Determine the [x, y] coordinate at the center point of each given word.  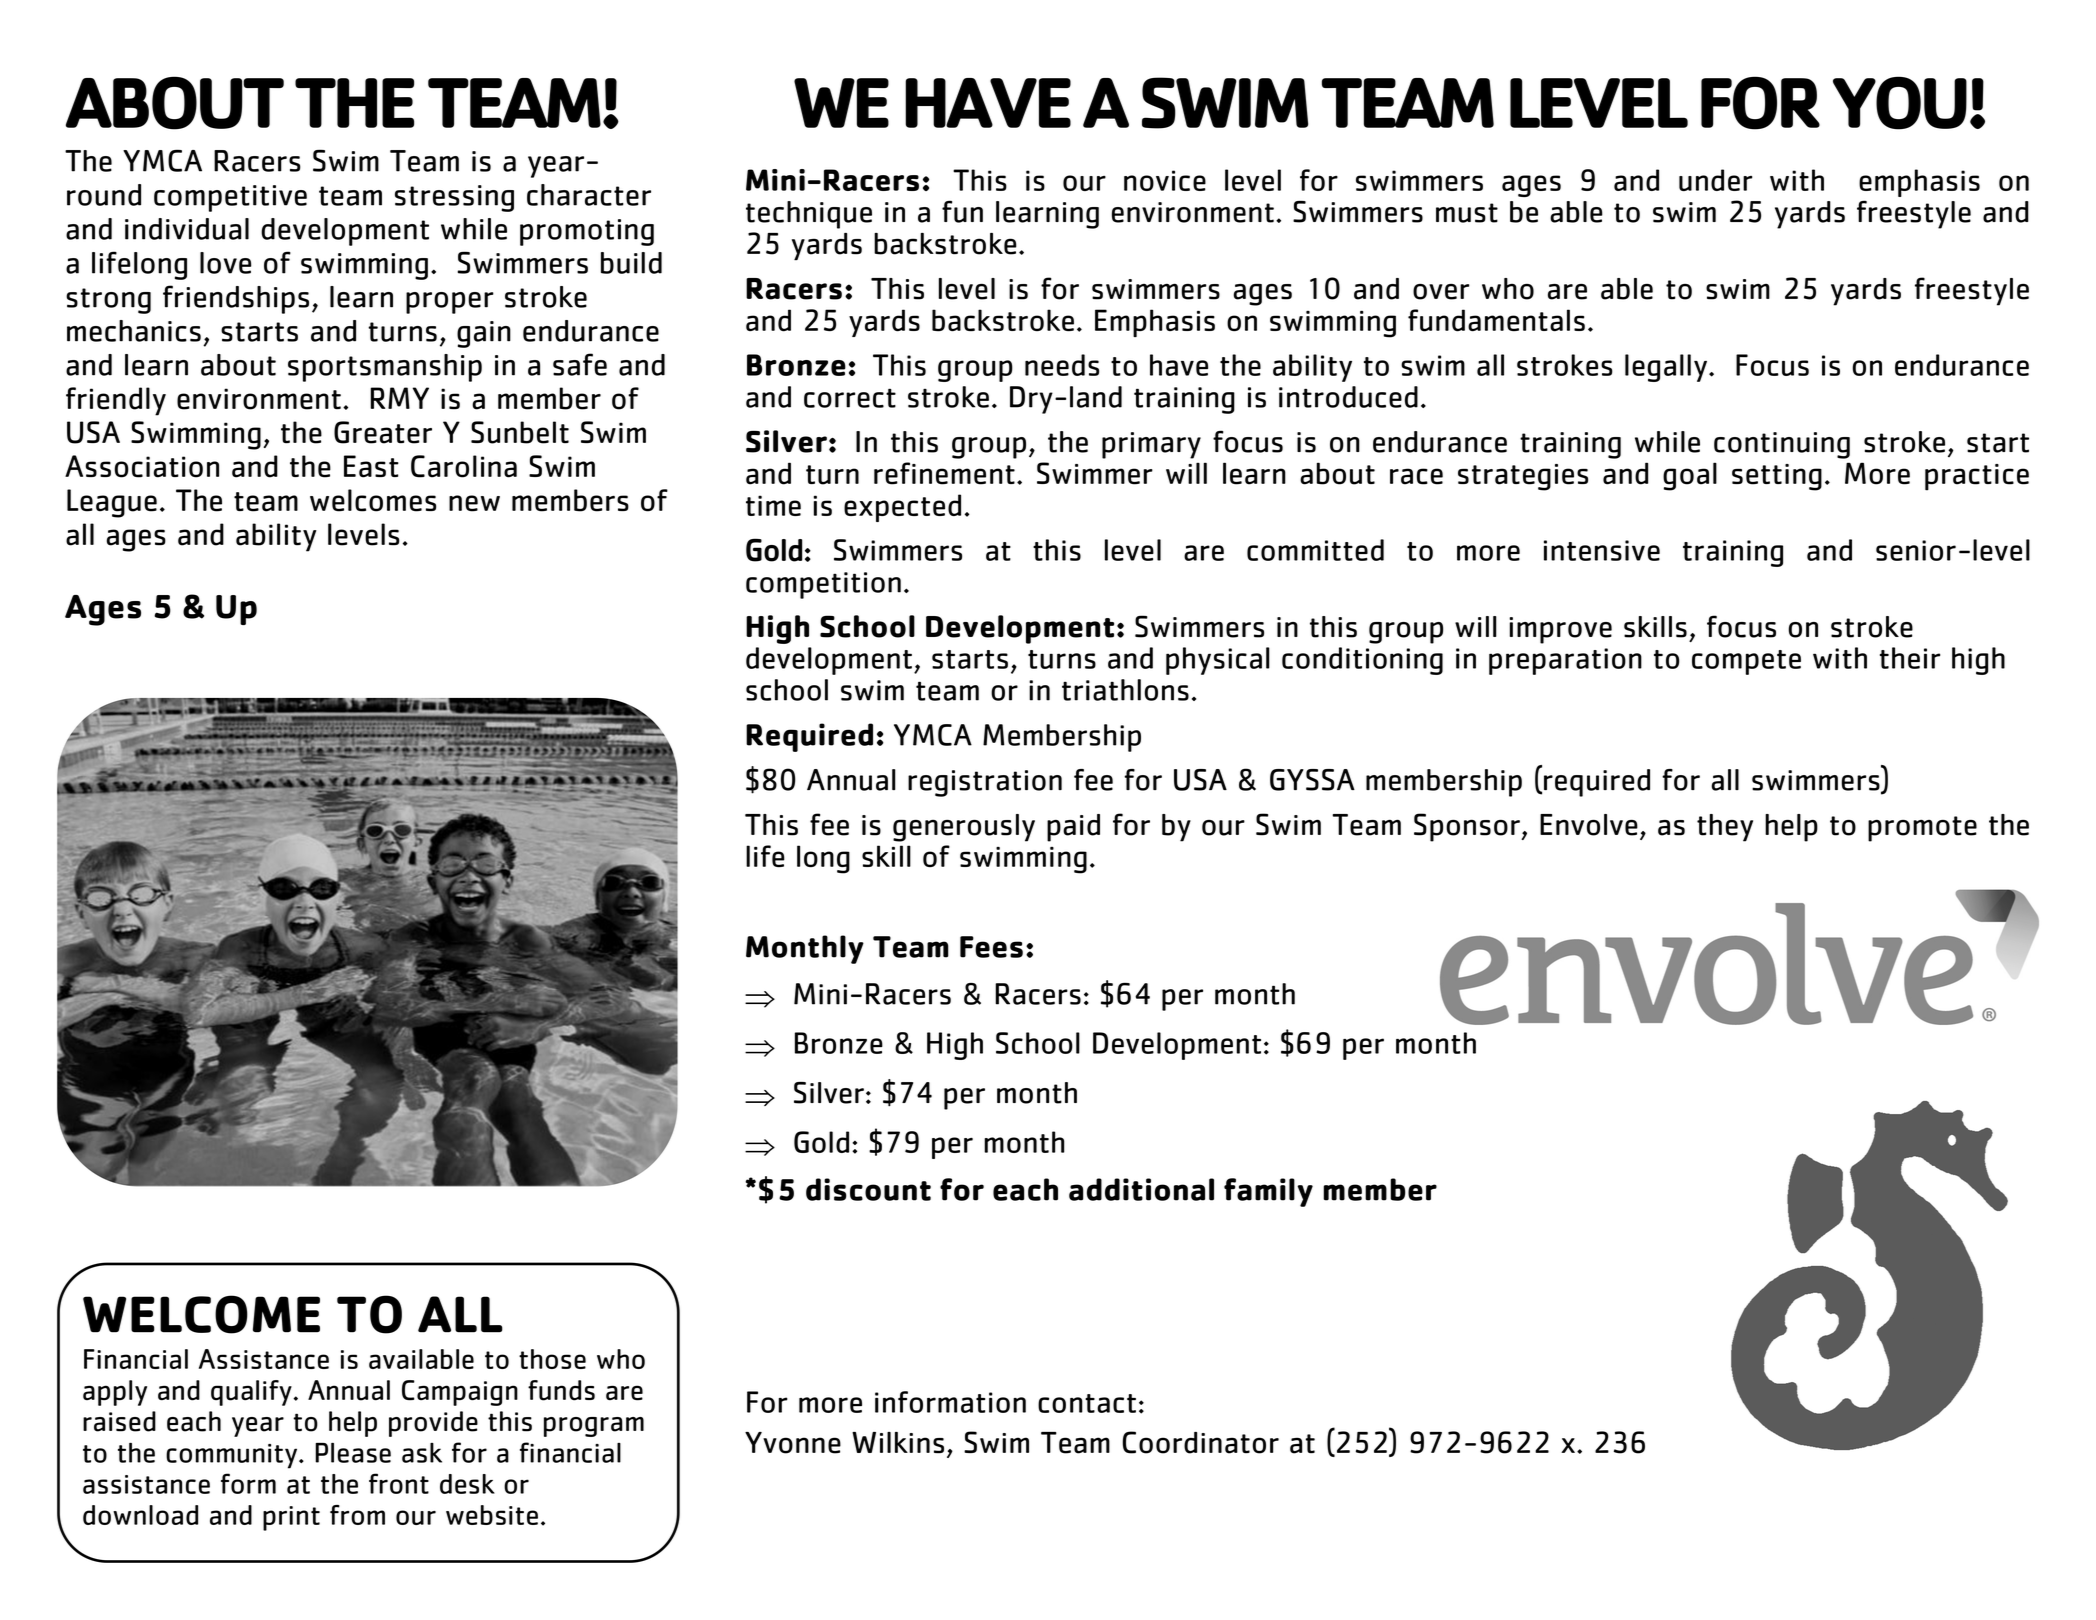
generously [964, 828]
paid [1073, 828]
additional [1141, 1189]
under [1715, 180]
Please [353, 1453]
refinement [944, 473]
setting [1777, 477]
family [1268, 1192]
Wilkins [898, 1443]
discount [868, 1189]
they [1725, 828]
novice [1165, 180]
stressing [454, 198]
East [371, 466]
